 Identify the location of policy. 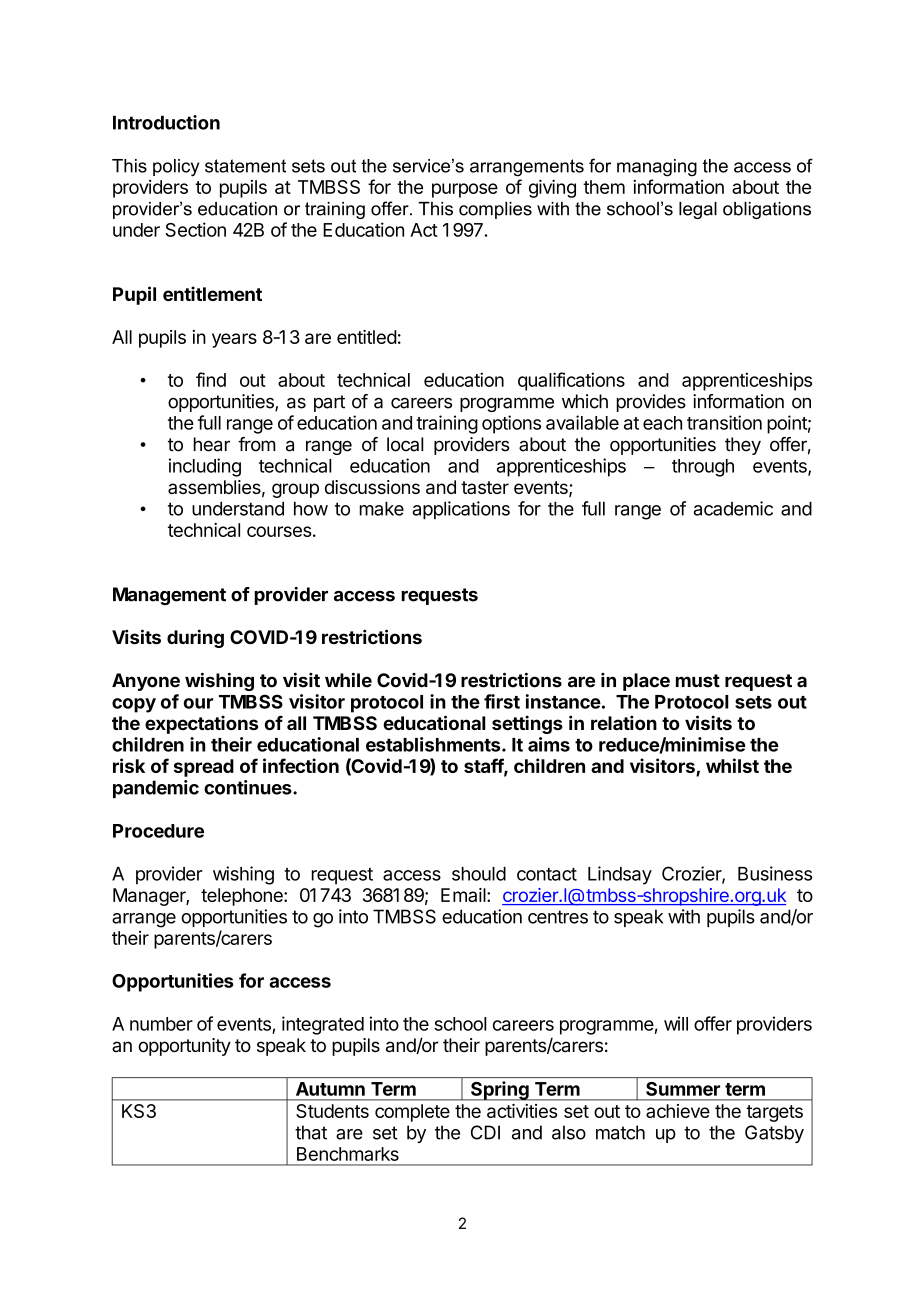
(176, 168).
